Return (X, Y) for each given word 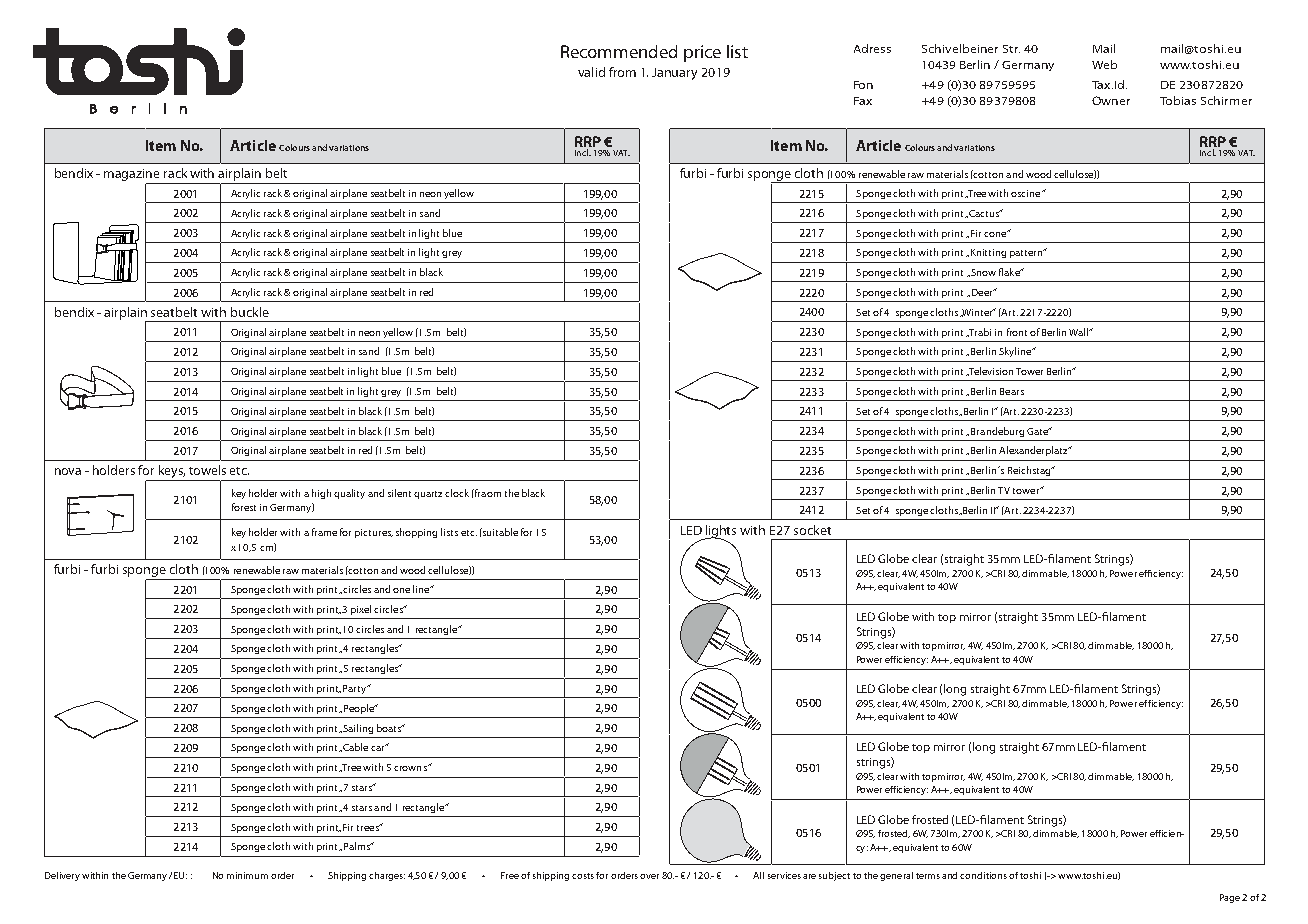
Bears (1012, 391)
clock (457, 493)
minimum (247, 875)
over (649, 876)
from (622, 72)
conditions (983, 875)
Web (1104, 64)
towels (207, 470)
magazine (133, 176)
